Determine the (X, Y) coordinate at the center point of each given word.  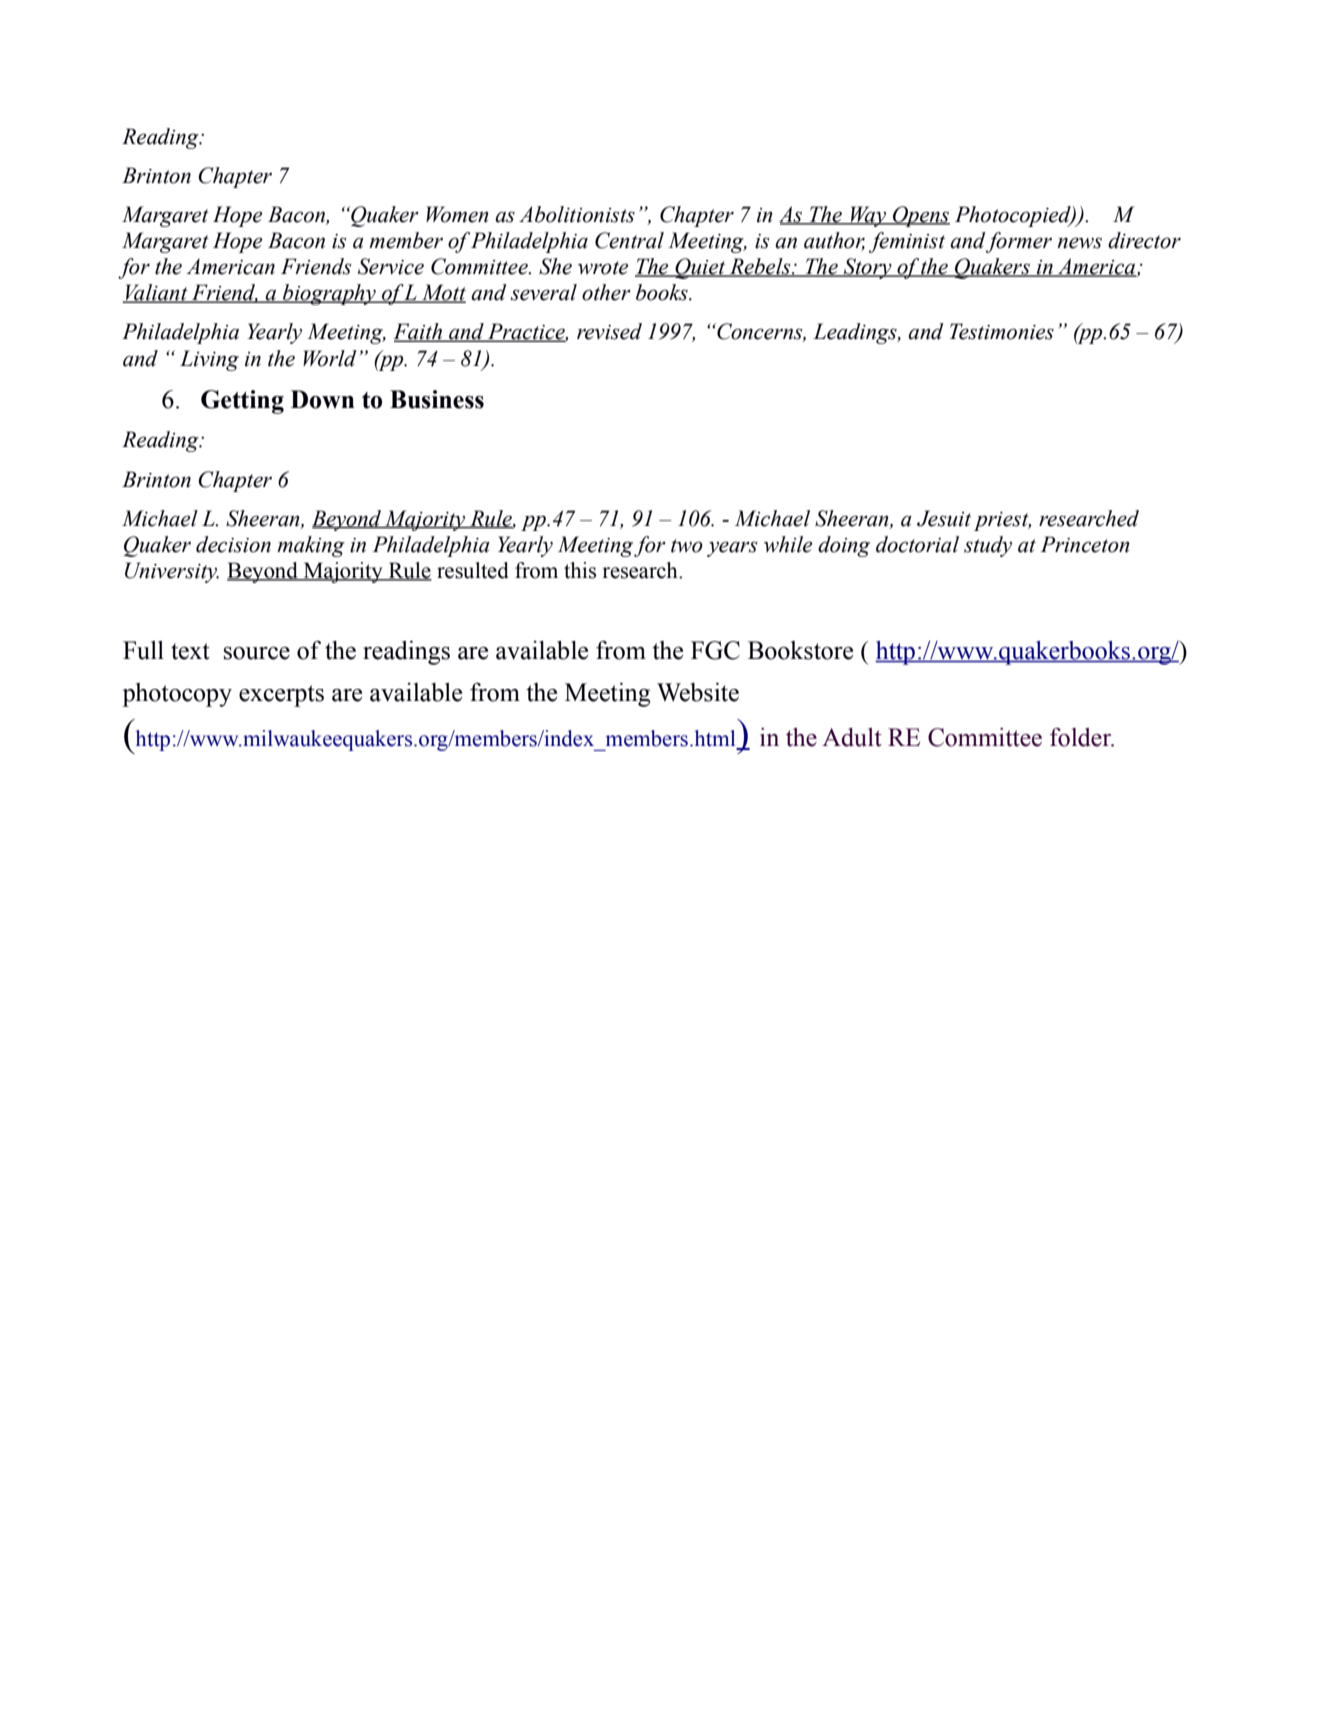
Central (629, 240)
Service (391, 266)
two (687, 546)
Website (698, 692)
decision (233, 544)
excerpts (281, 696)
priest (1002, 521)
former (1018, 242)
